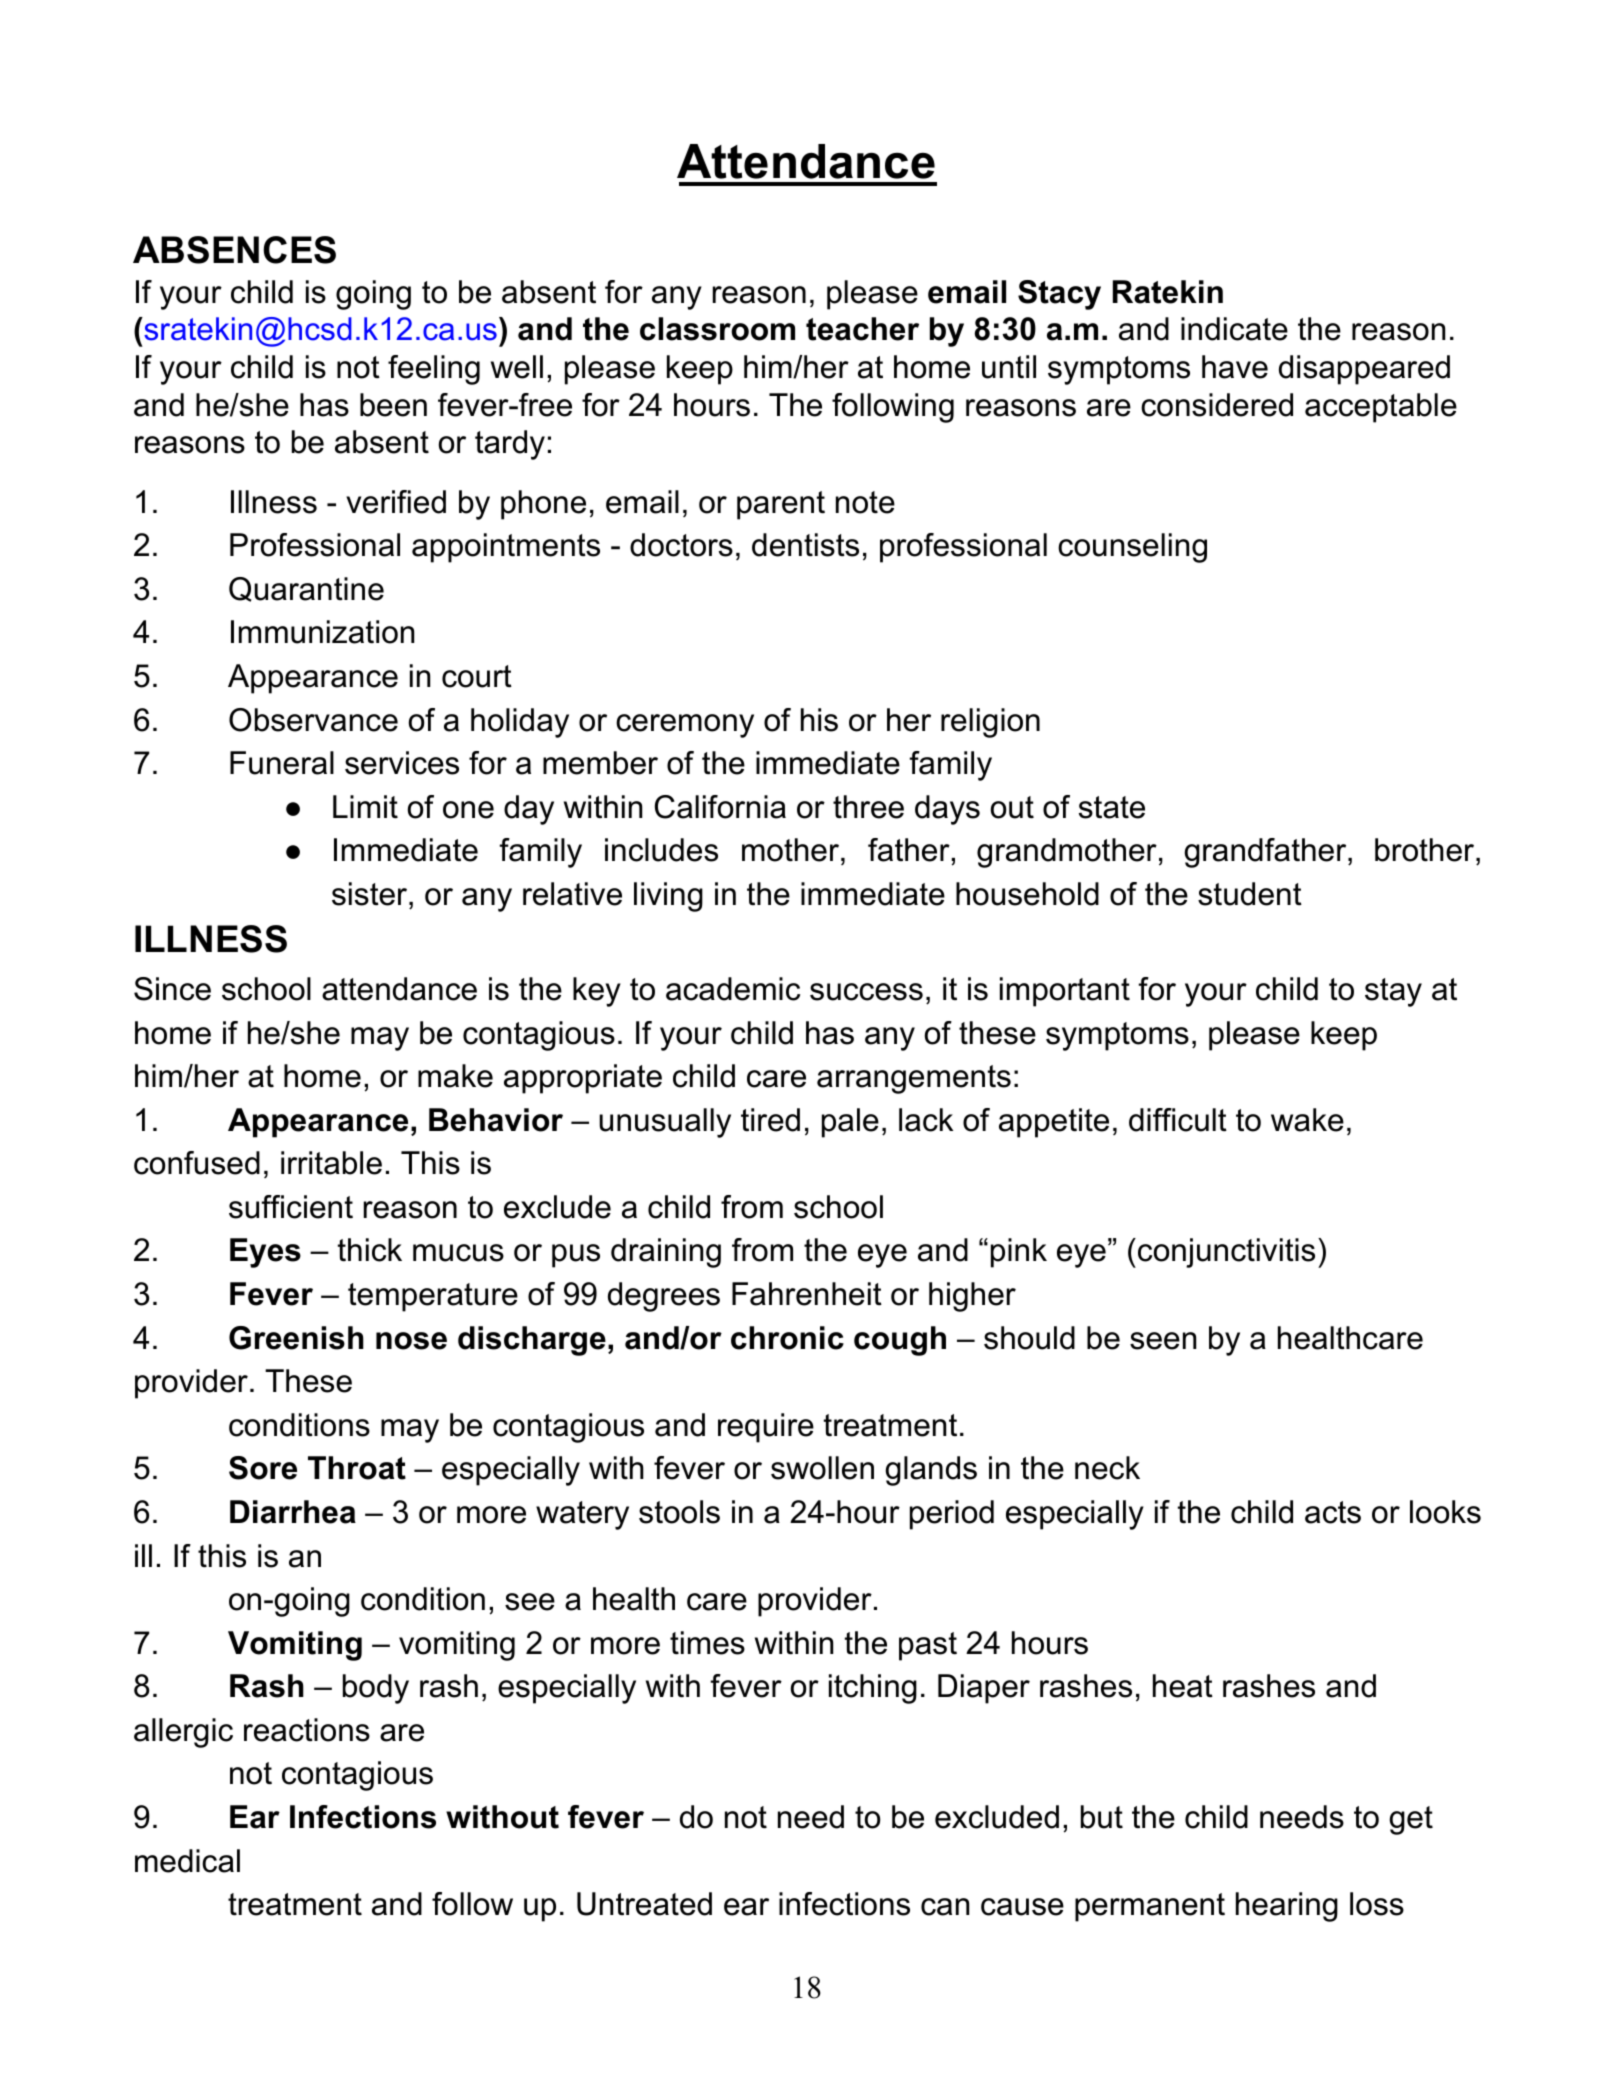  What do you see at coordinates (331, 1163) in the screenshot?
I see `irritable` at bounding box center [331, 1163].
